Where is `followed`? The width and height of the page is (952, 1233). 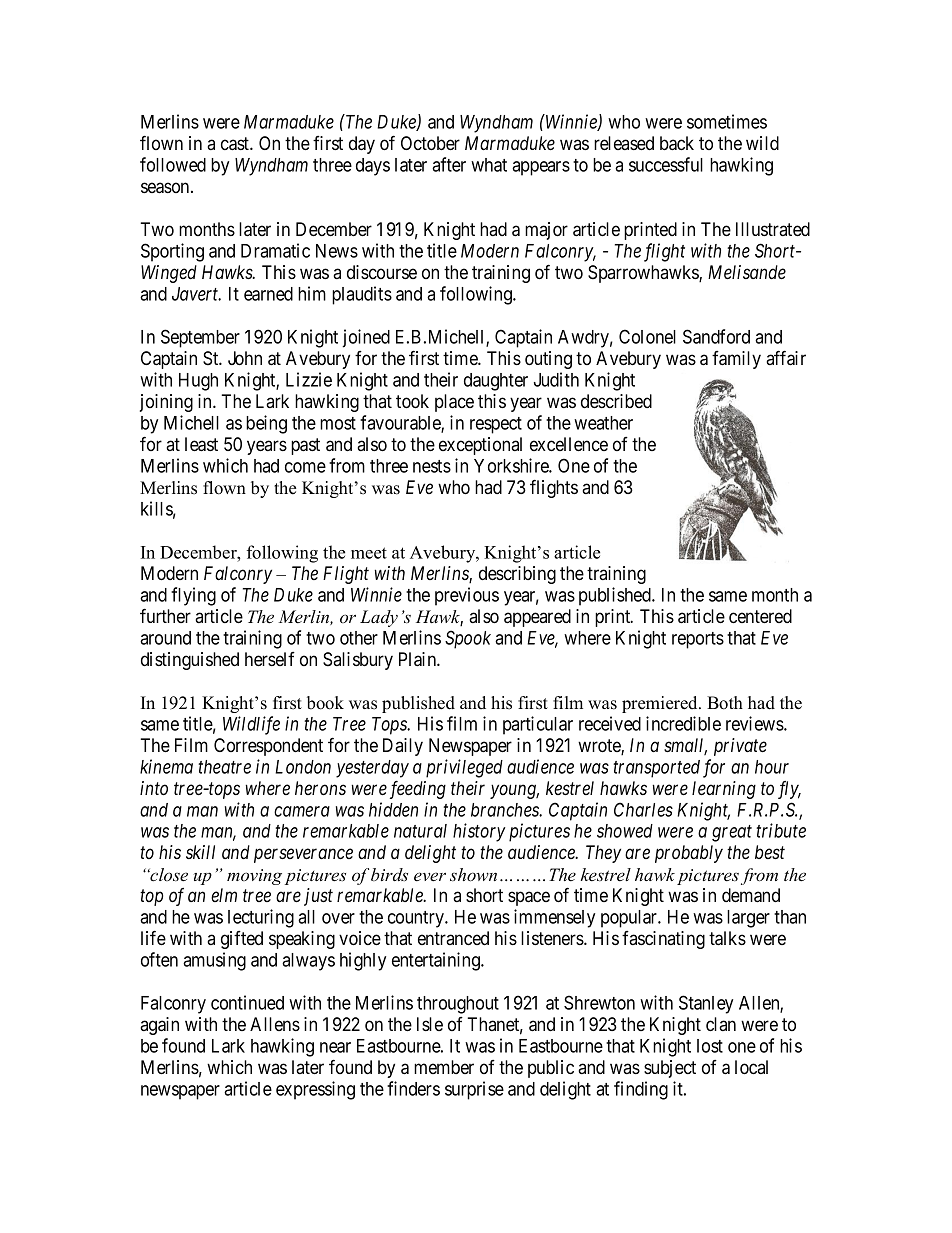
followed is located at coordinates (173, 164).
